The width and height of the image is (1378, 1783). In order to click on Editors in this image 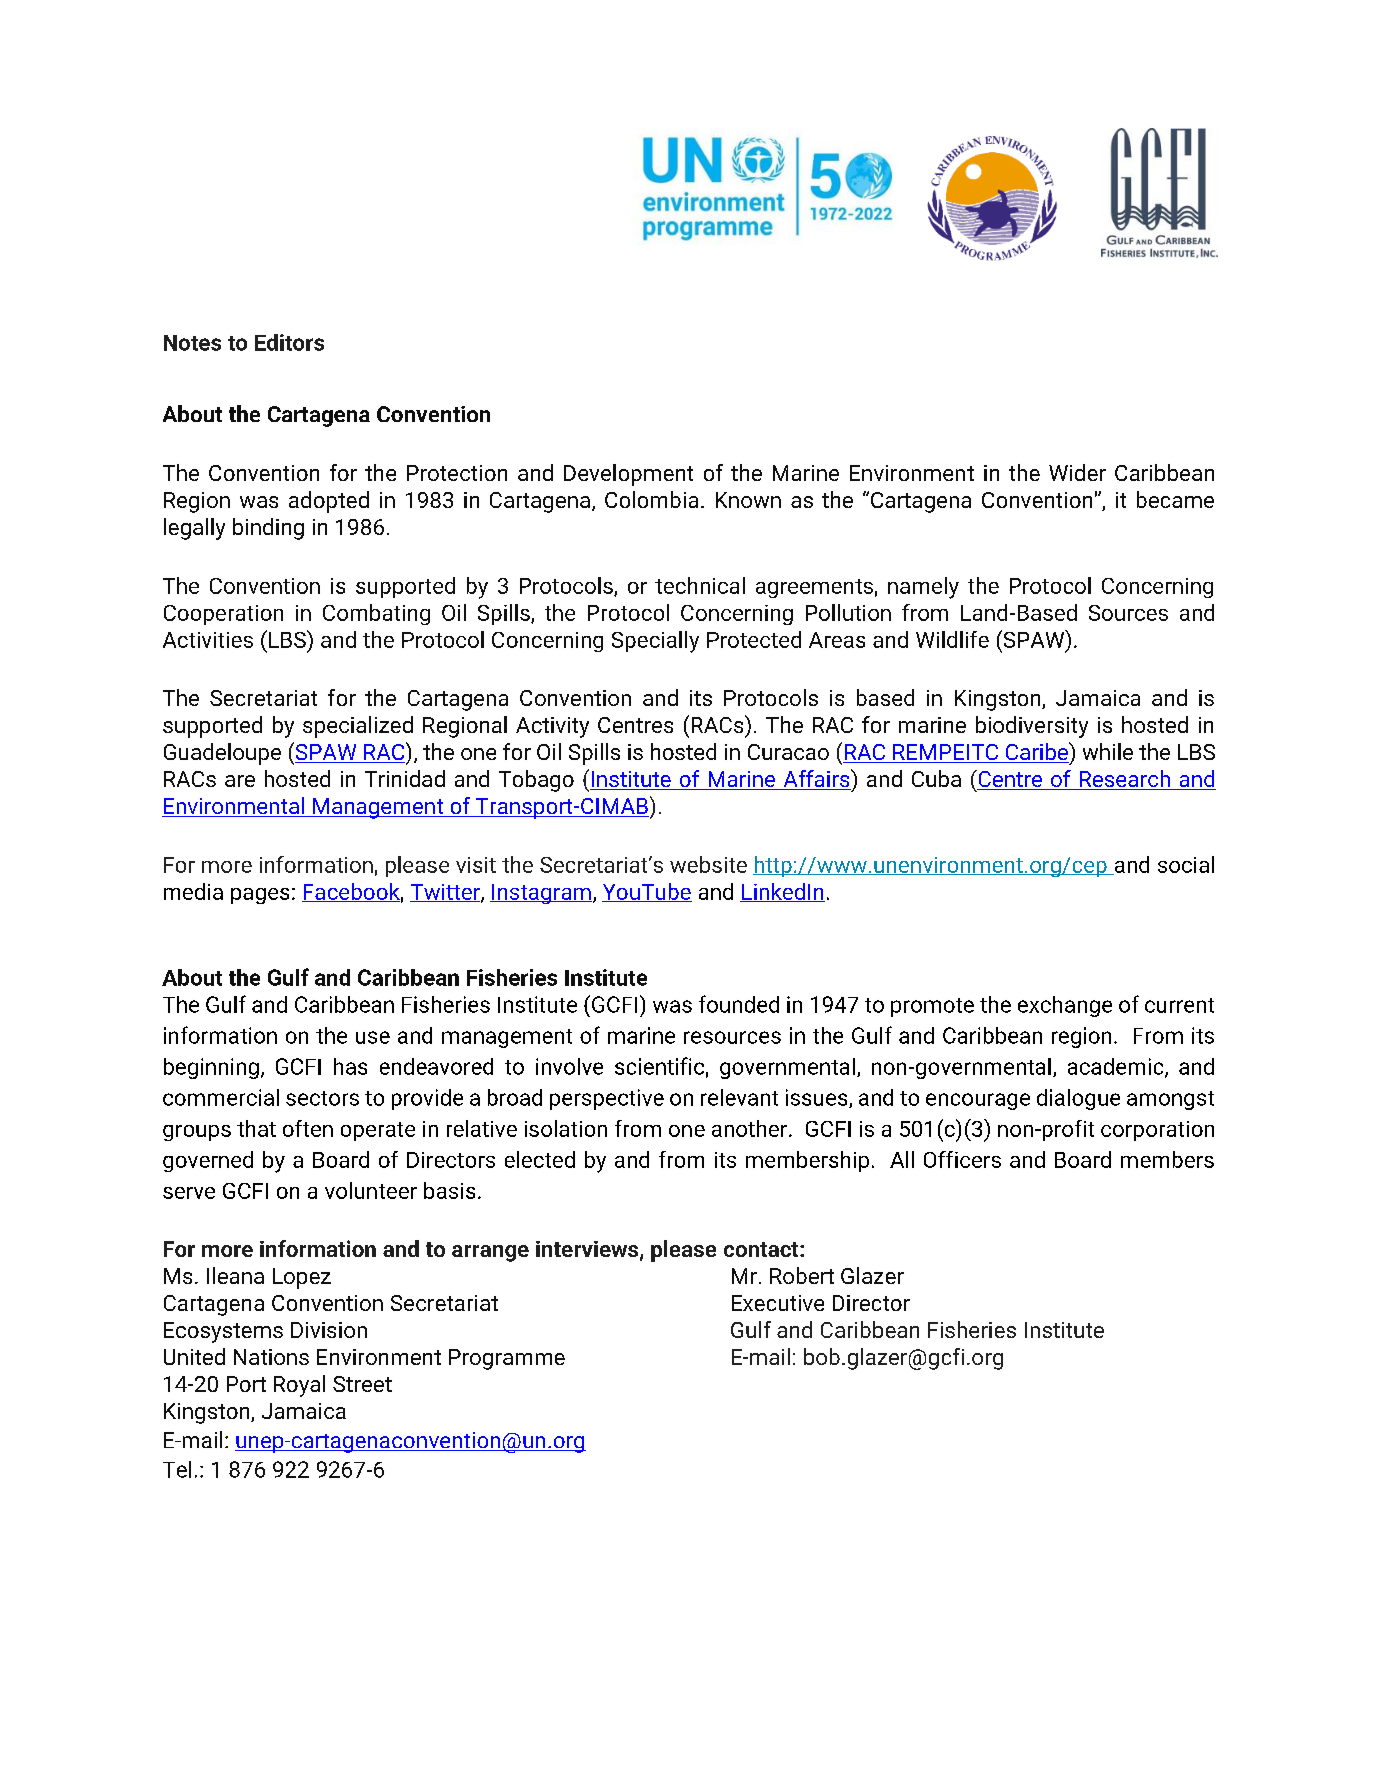, I will do `click(289, 342)`.
